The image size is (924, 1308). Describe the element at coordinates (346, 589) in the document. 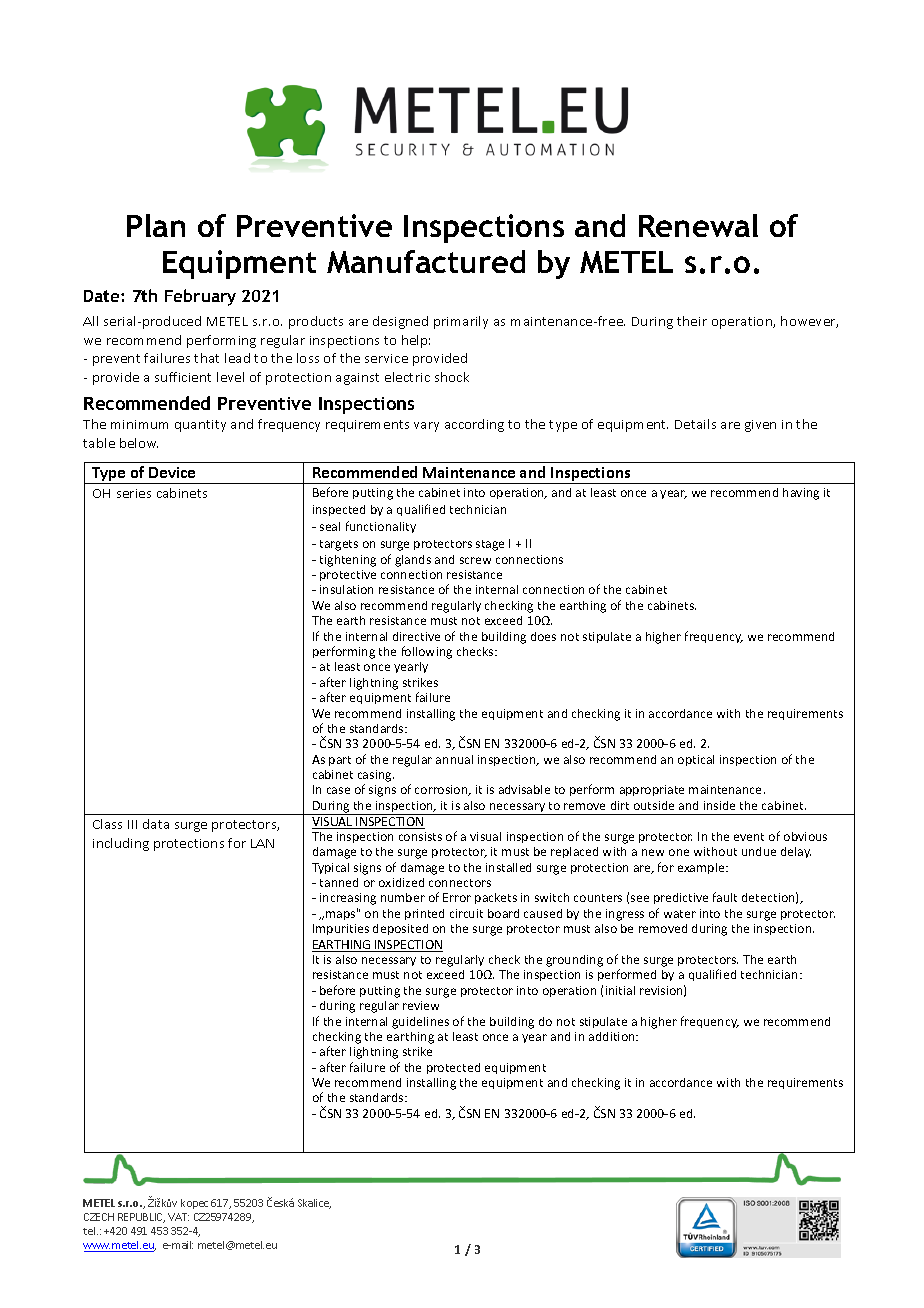

I see `insulation` at that location.
